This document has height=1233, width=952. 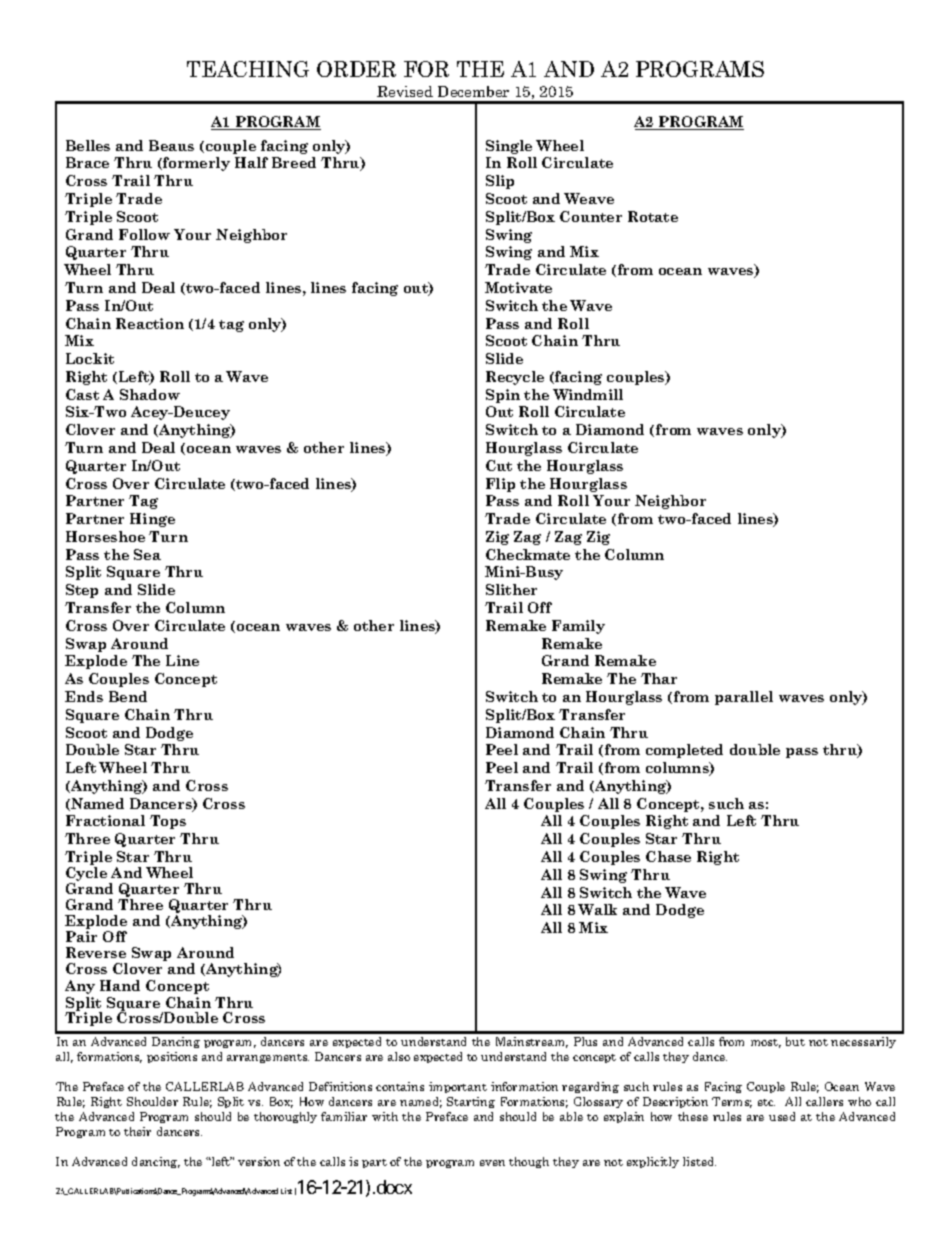 What do you see at coordinates (137, 1131) in the document?
I see `their` at bounding box center [137, 1131].
